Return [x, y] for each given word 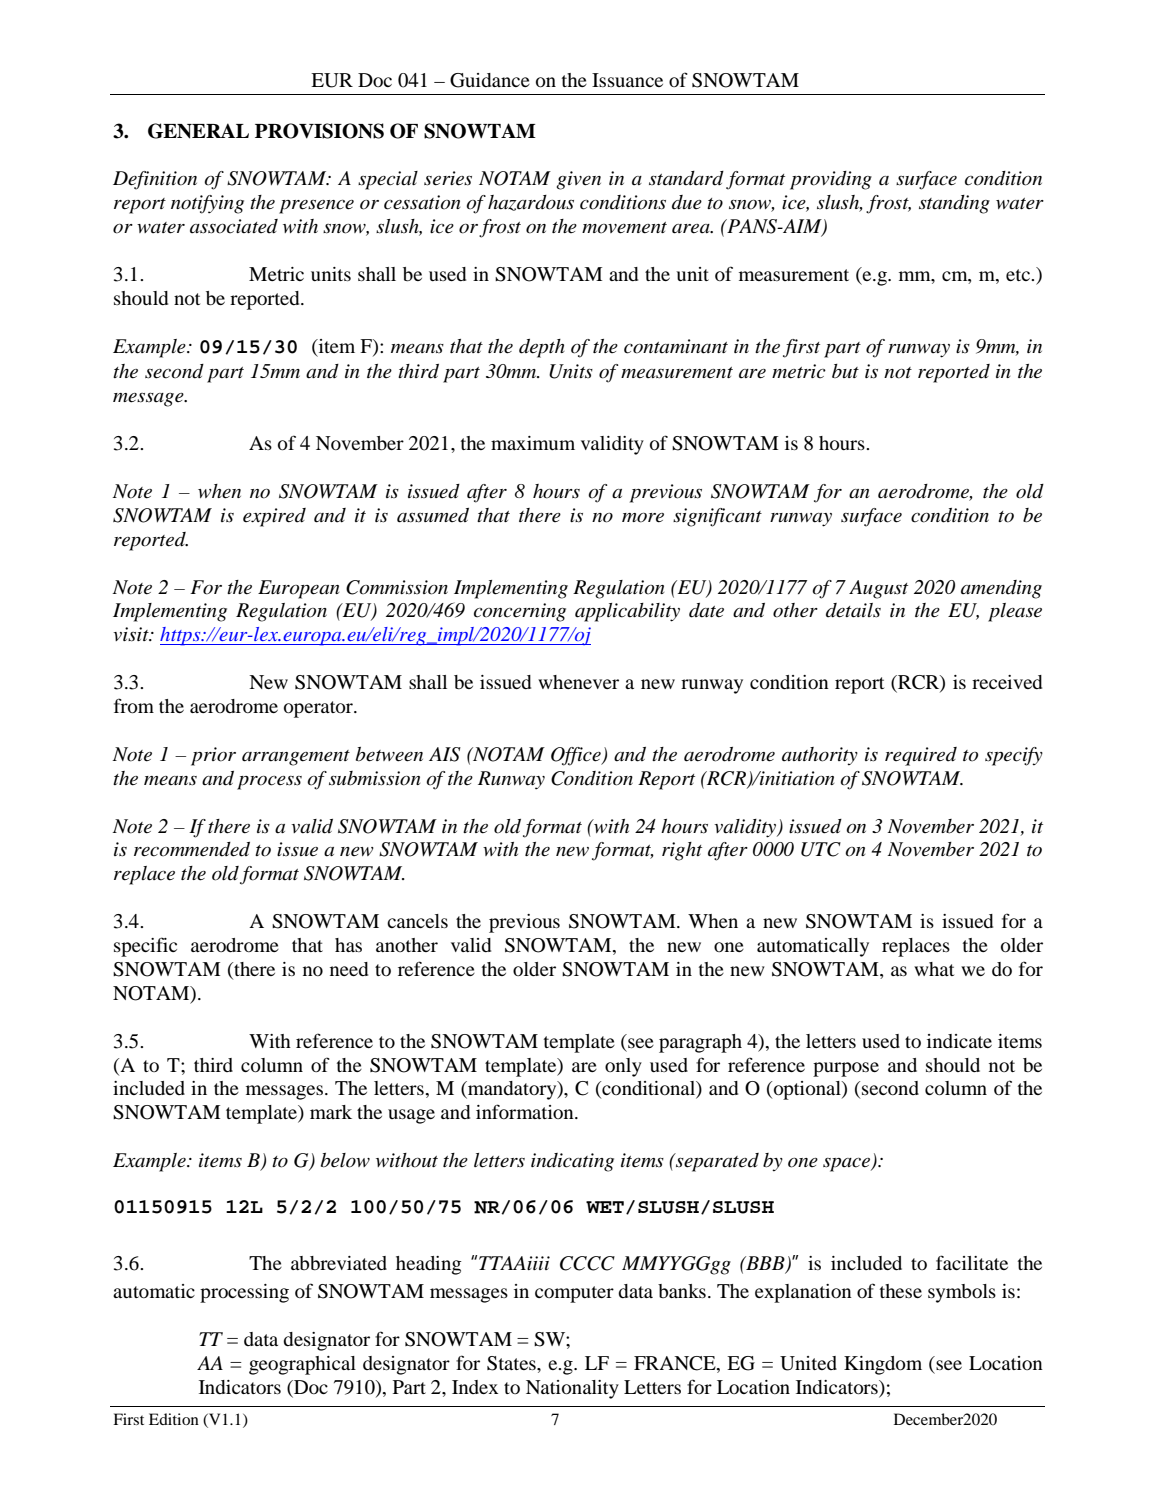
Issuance [627, 80]
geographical [302, 1365]
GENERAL [198, 131]
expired [274, 517]
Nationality [572, 1389]
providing [831, 180]
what [934, 969]
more [643, 518]
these [901, 1291]
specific [145, 947]
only [623, 1067]
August [878, 589]
